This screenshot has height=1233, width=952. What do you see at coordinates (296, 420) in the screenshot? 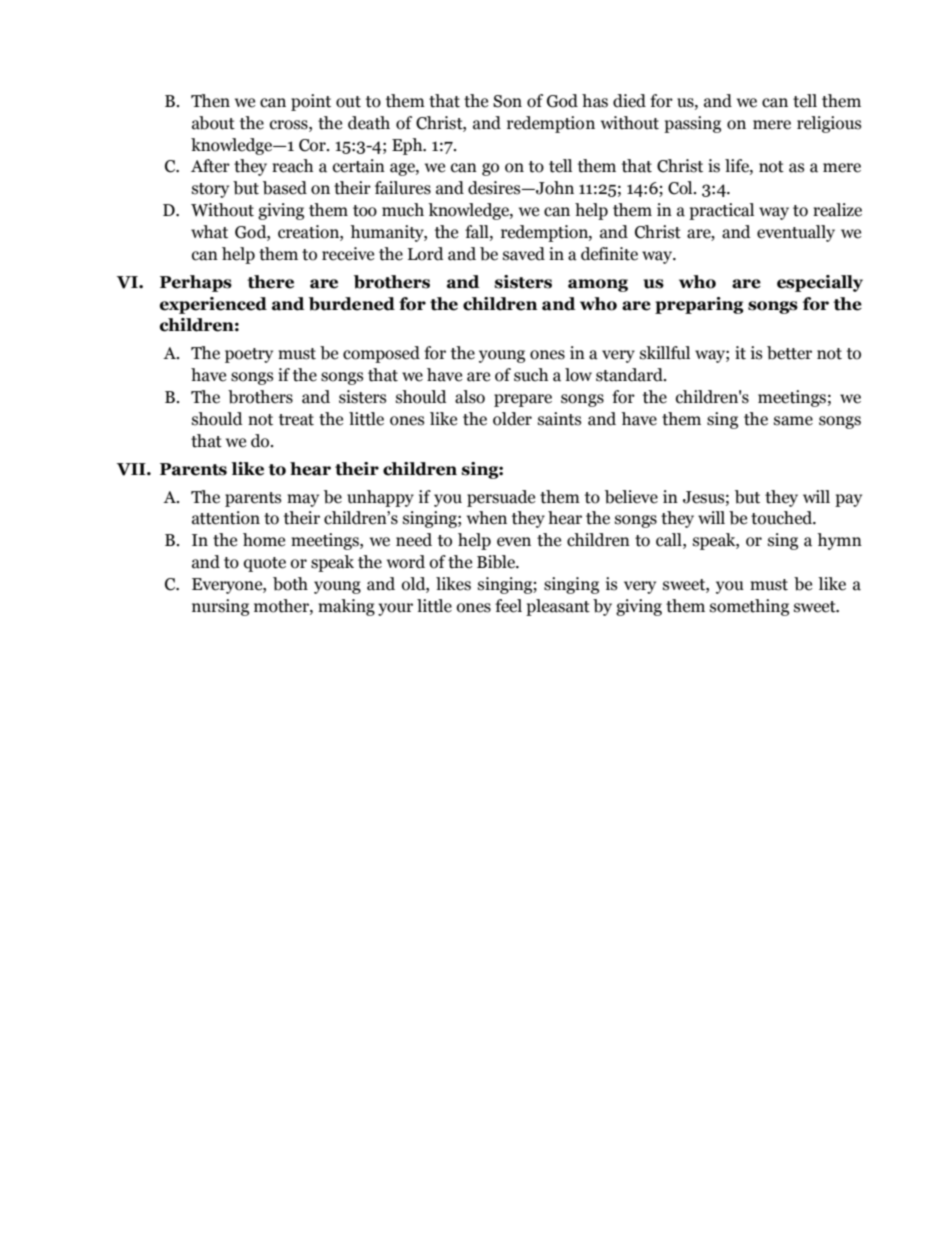
I see `treat` at bounding box center [296, 420].
